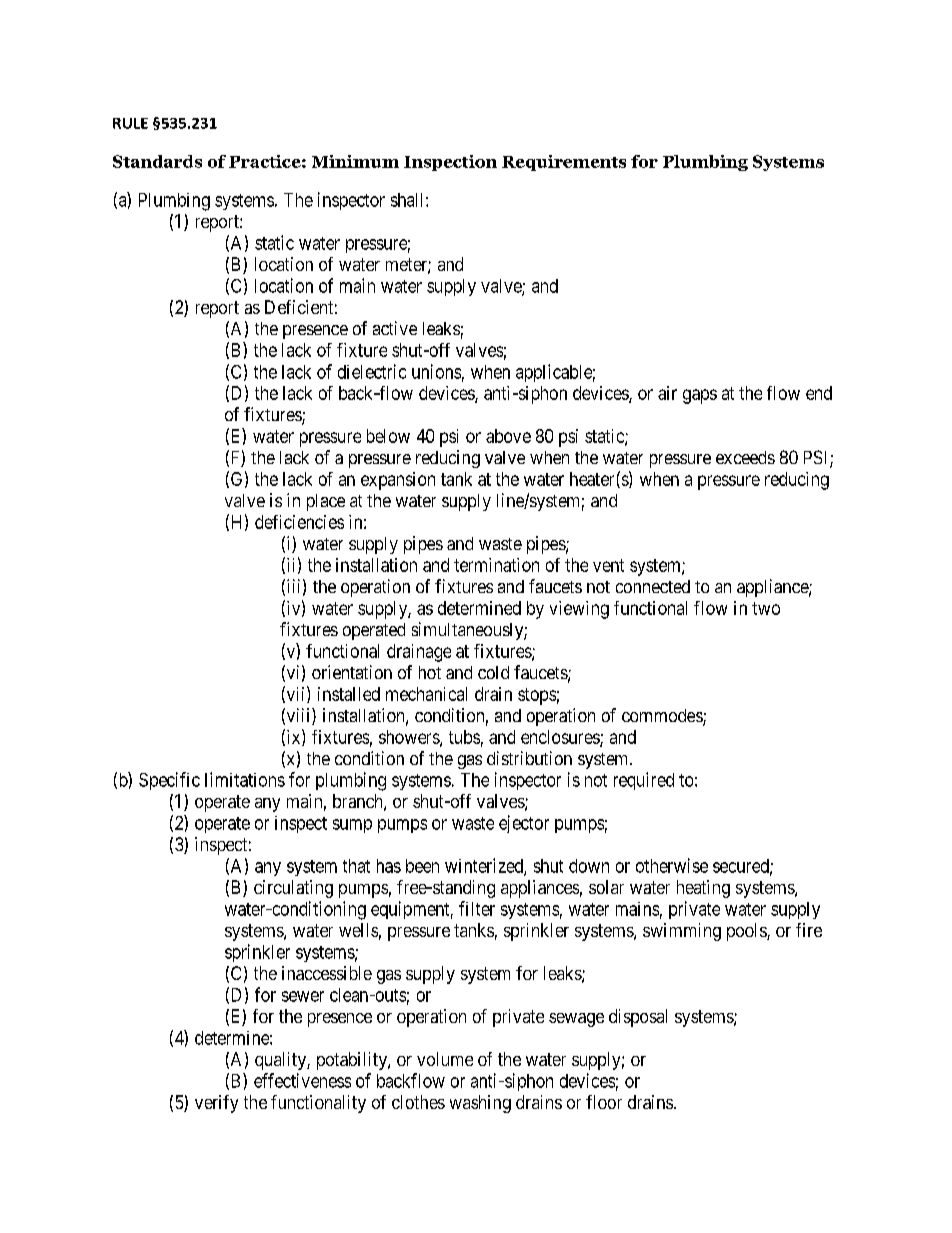 This screenshot has height=1233, width=952. Describe the element at coordinates (564, 163) in the screenshot. I see `Requirements` at that location.
